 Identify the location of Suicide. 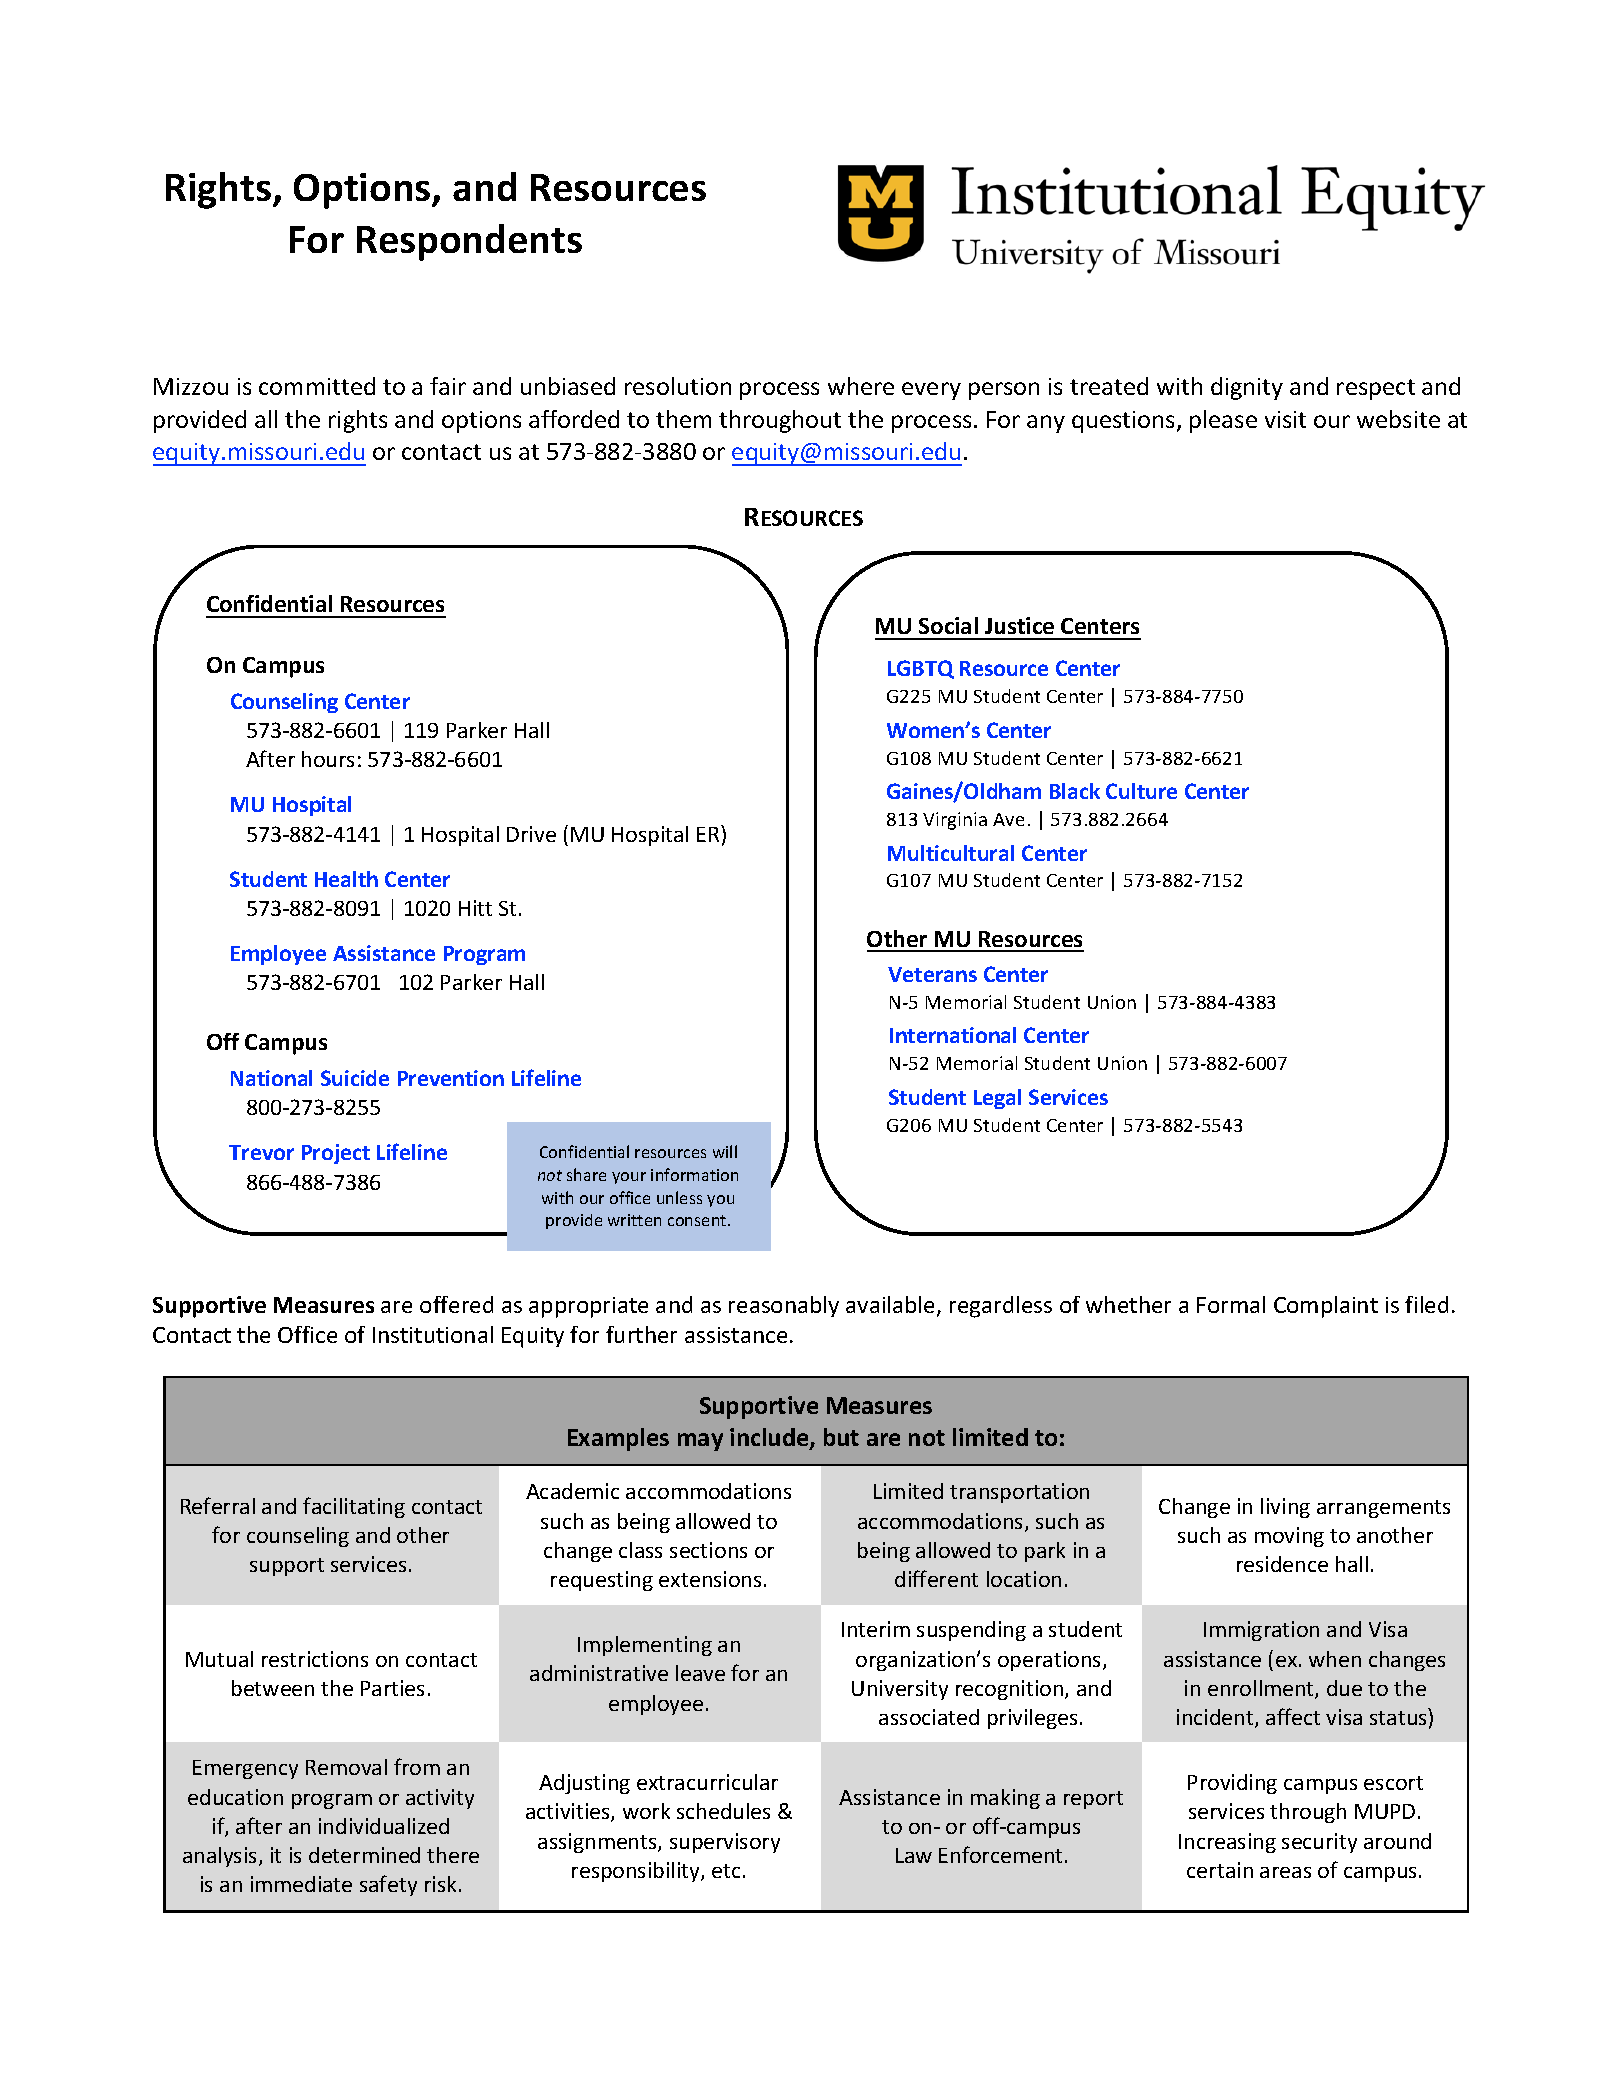
(355, 1078).
